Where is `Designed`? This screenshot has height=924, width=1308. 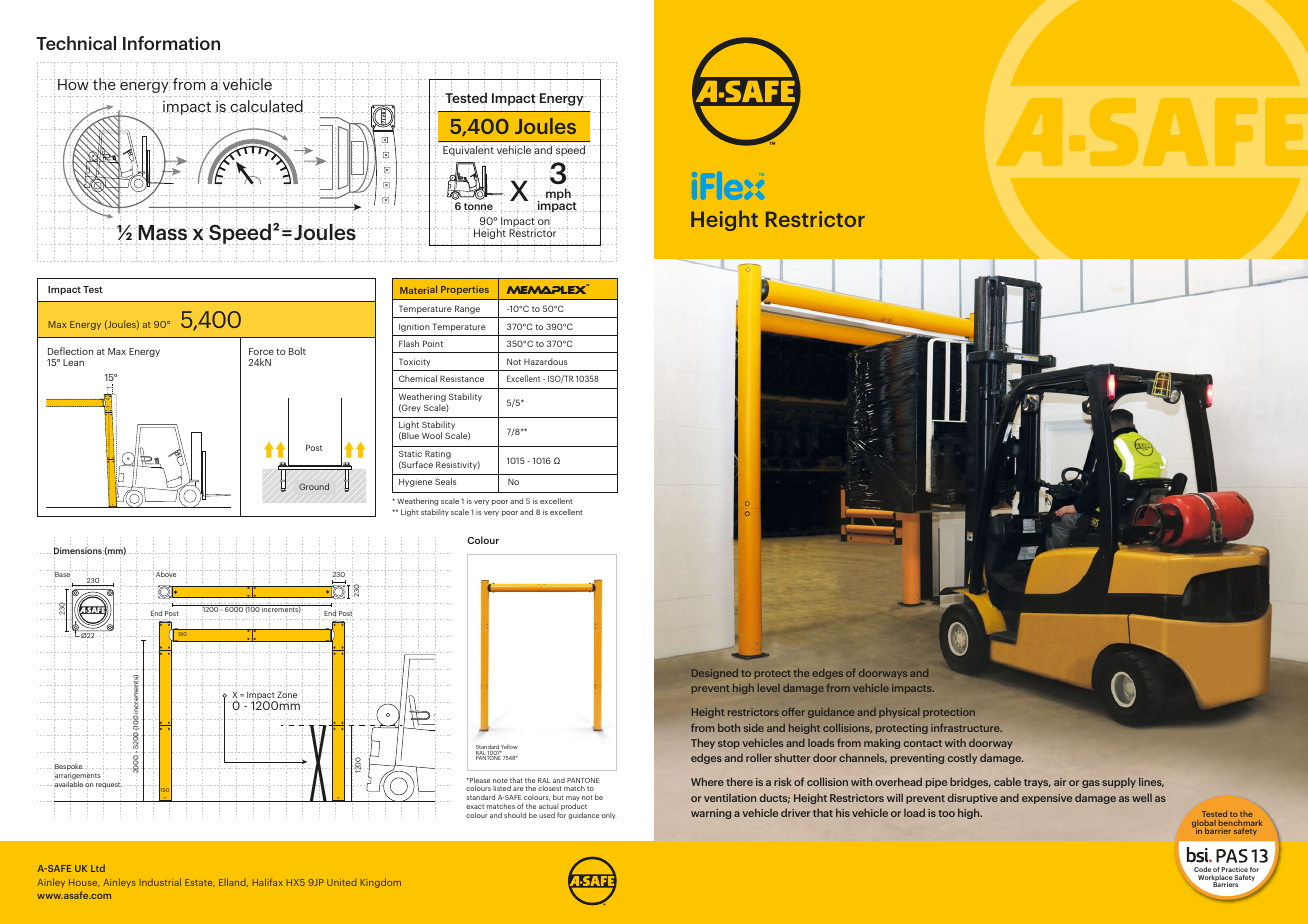 Designed is located at coordinates (715, 674).
